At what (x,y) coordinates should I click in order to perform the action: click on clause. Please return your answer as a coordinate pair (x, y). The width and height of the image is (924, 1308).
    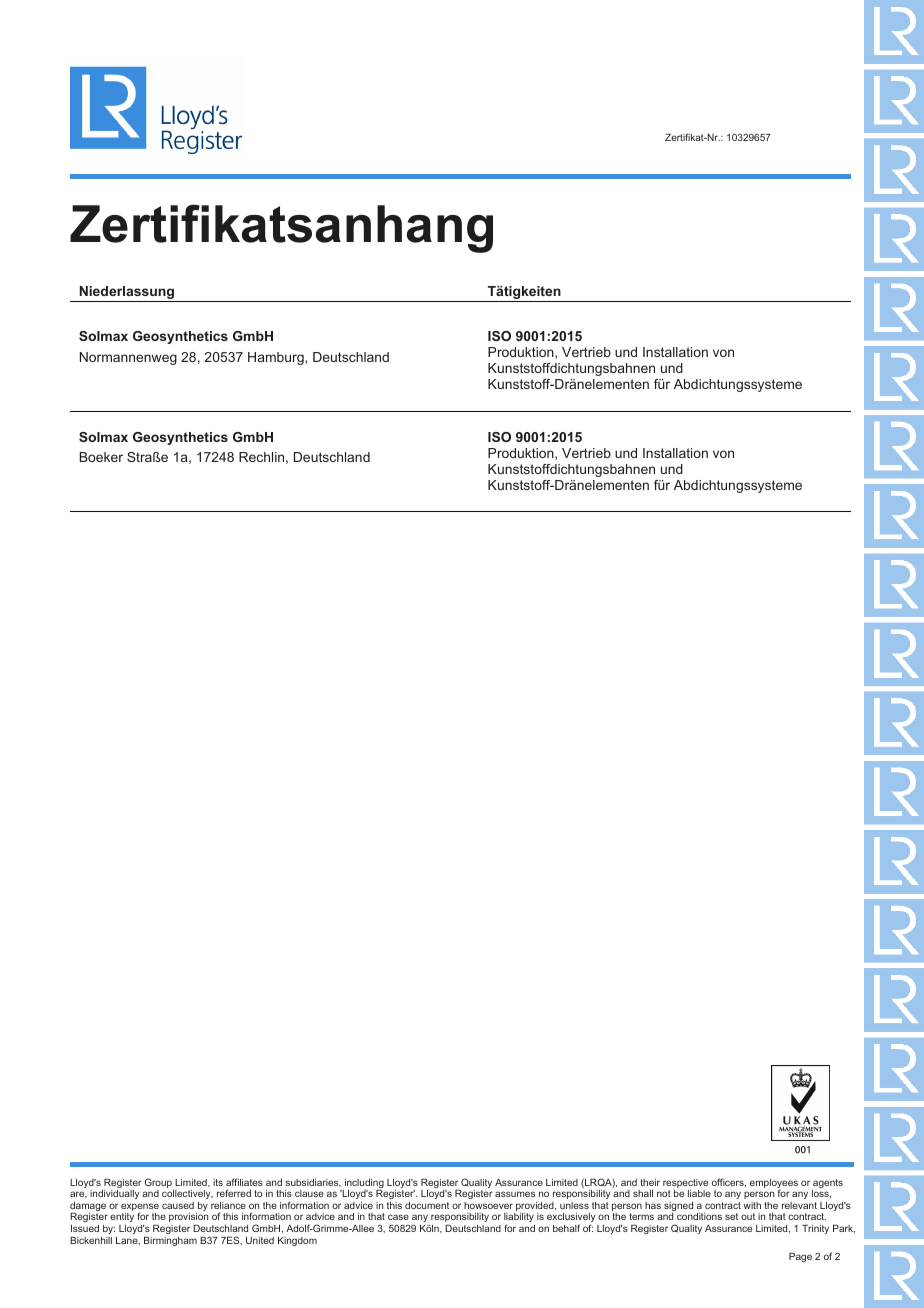
    Looking at the image, I should click on (309, 1193).
